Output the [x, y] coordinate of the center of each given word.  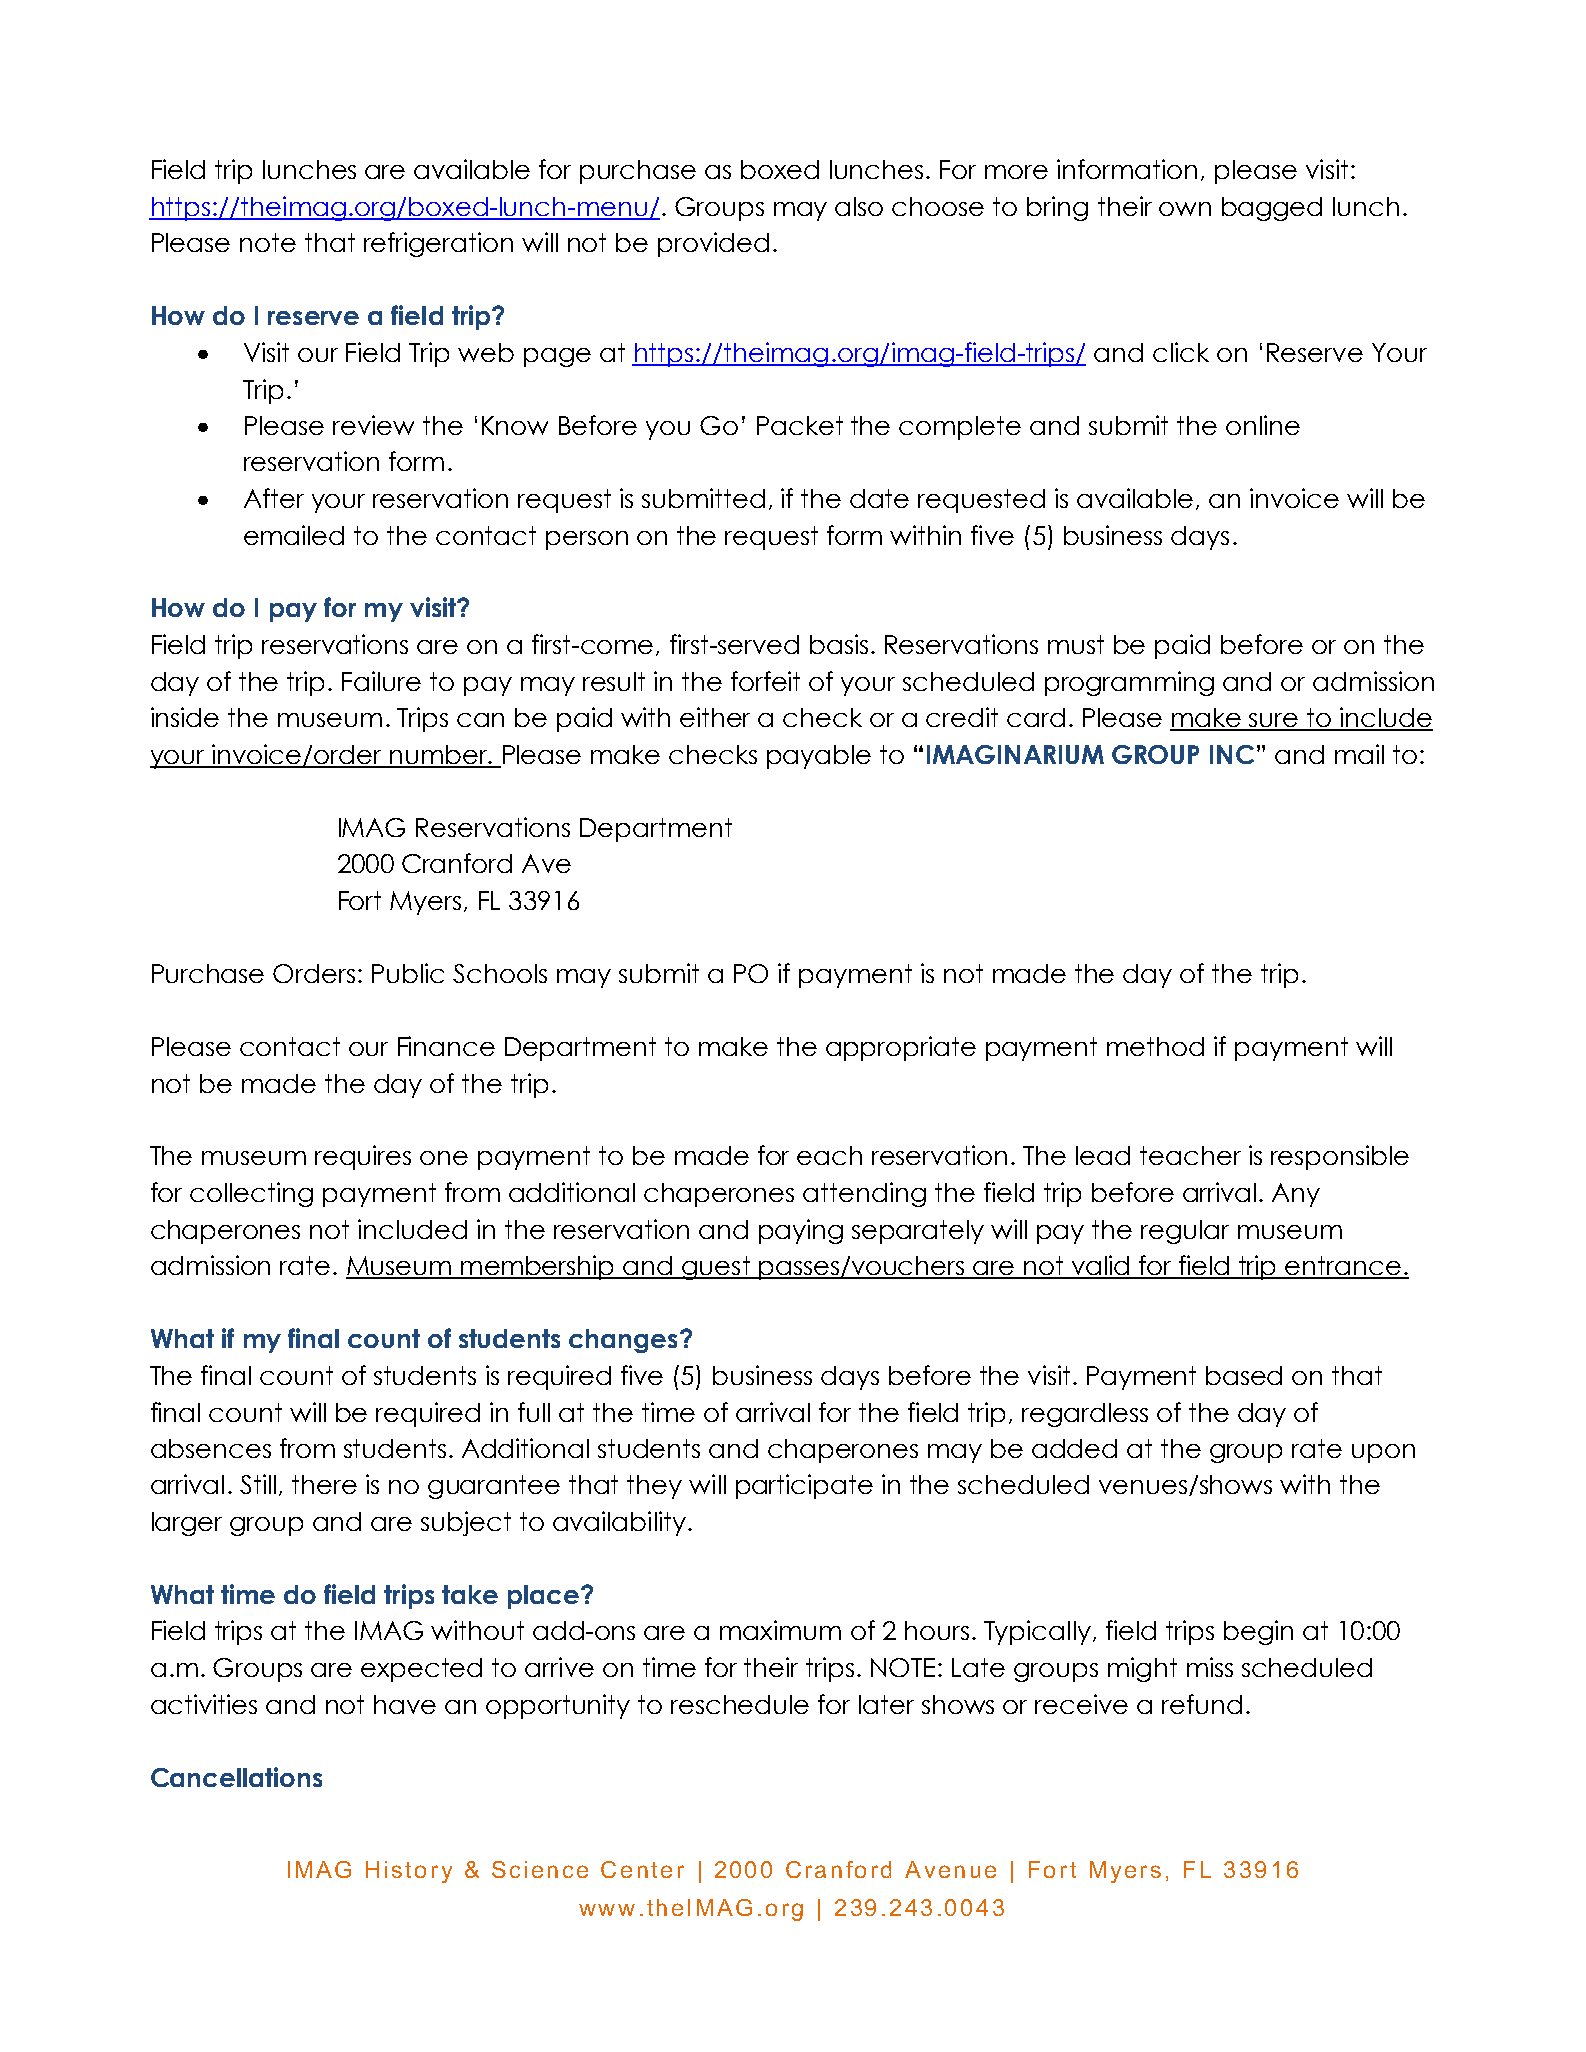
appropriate [901, 1048]
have [405, 1704]
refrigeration [438, 244]
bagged [1272, 209]
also [859, 206]
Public [408, 973]
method [1155, 1046]
